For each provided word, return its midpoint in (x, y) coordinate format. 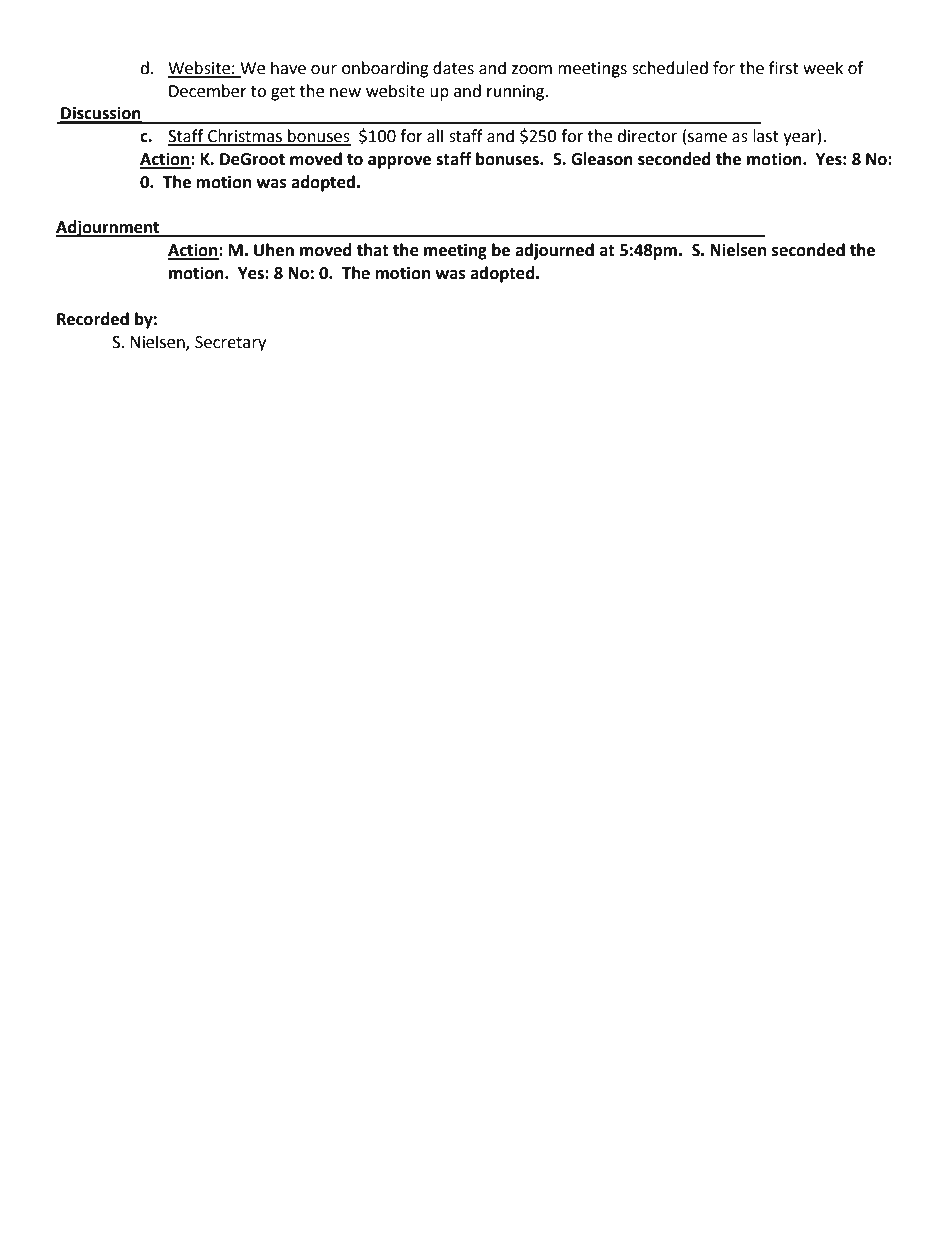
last (766, 136)
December (208, 91)
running (517, 93)
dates (453, 68)
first (784, 68)
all (435, 136)
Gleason (602, 159)
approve (399, 162)
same (707, 138)
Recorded (93, 319)
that (372, 250)
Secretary (230, 344)
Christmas (245, 137)
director (647, 136)
